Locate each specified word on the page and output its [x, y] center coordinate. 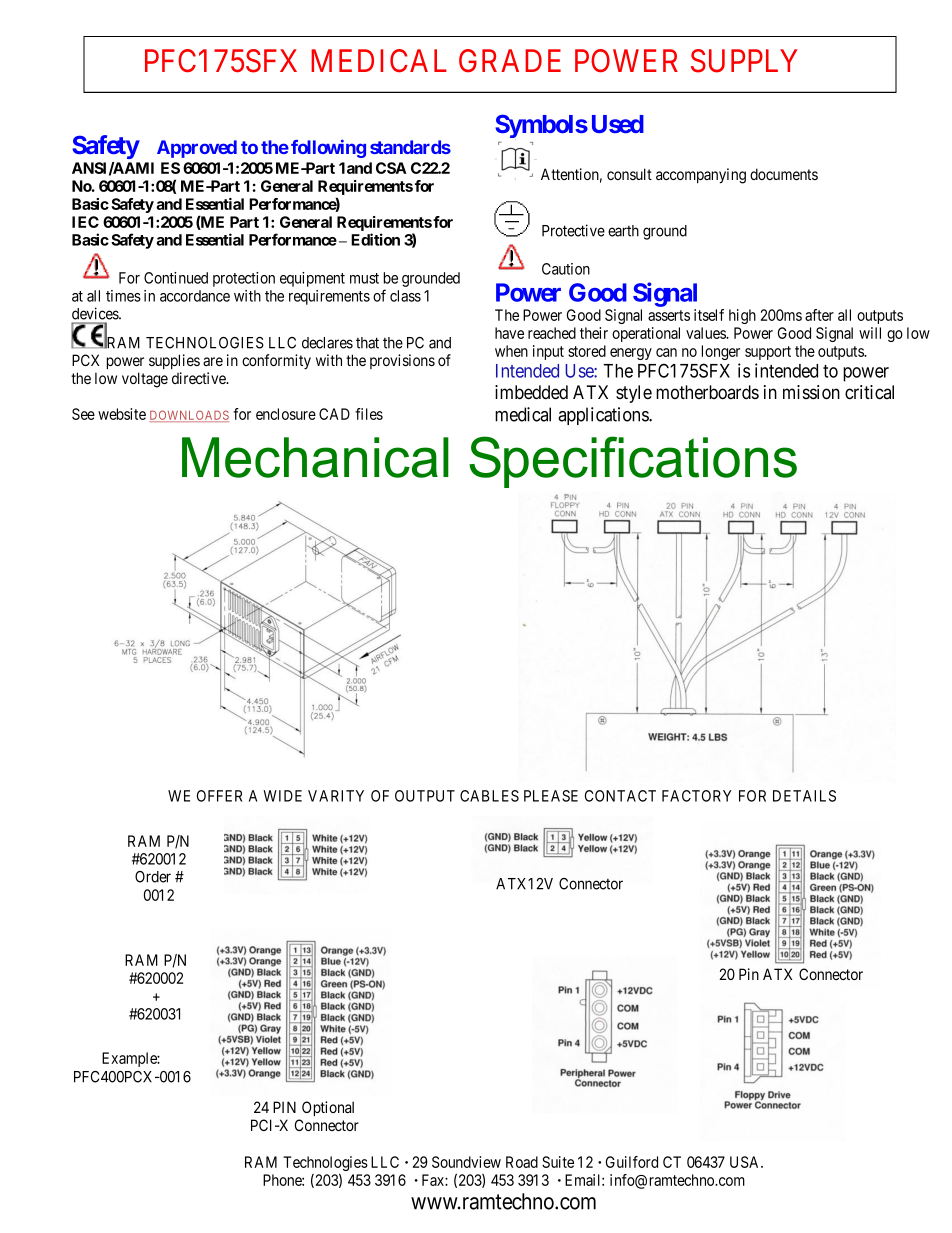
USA [746, 1162]
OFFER [219, 796]
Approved [197, 149]
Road [522, 1162]
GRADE [510, 61]
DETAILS [804, 796]
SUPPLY [744, 61]
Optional [328, 1108]
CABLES [489, 796]
